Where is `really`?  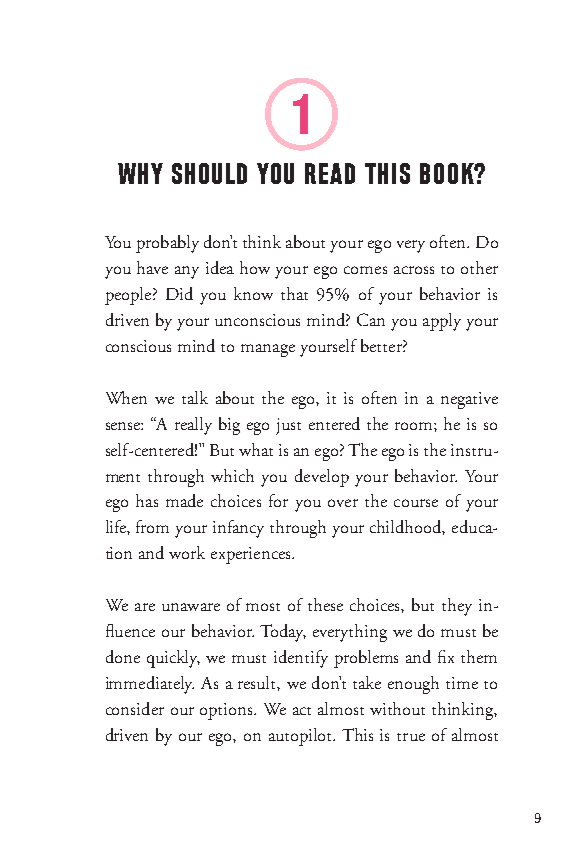 really is located at coordinates (193, 426).
